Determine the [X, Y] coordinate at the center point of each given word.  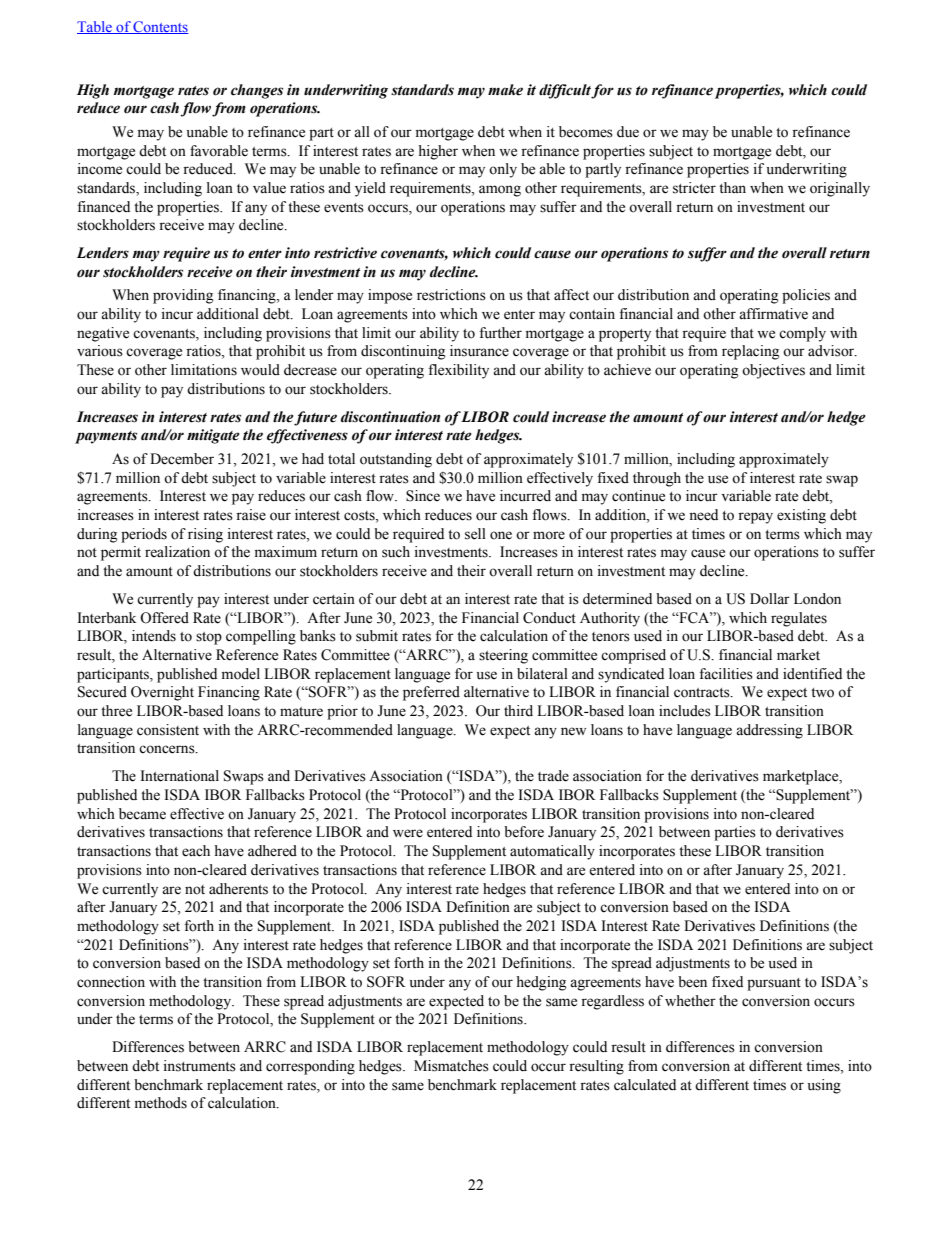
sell [475, 534]
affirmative [773, 314]
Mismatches [451, 1066]
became [142, 814]
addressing [769, 731]
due [628, 132]
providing [183, 296]
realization [177, 552]
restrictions [451, 295]
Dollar [770, 599]
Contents [160, 27]
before [524, 832]
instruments [200, 1066]
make [505, 90]
